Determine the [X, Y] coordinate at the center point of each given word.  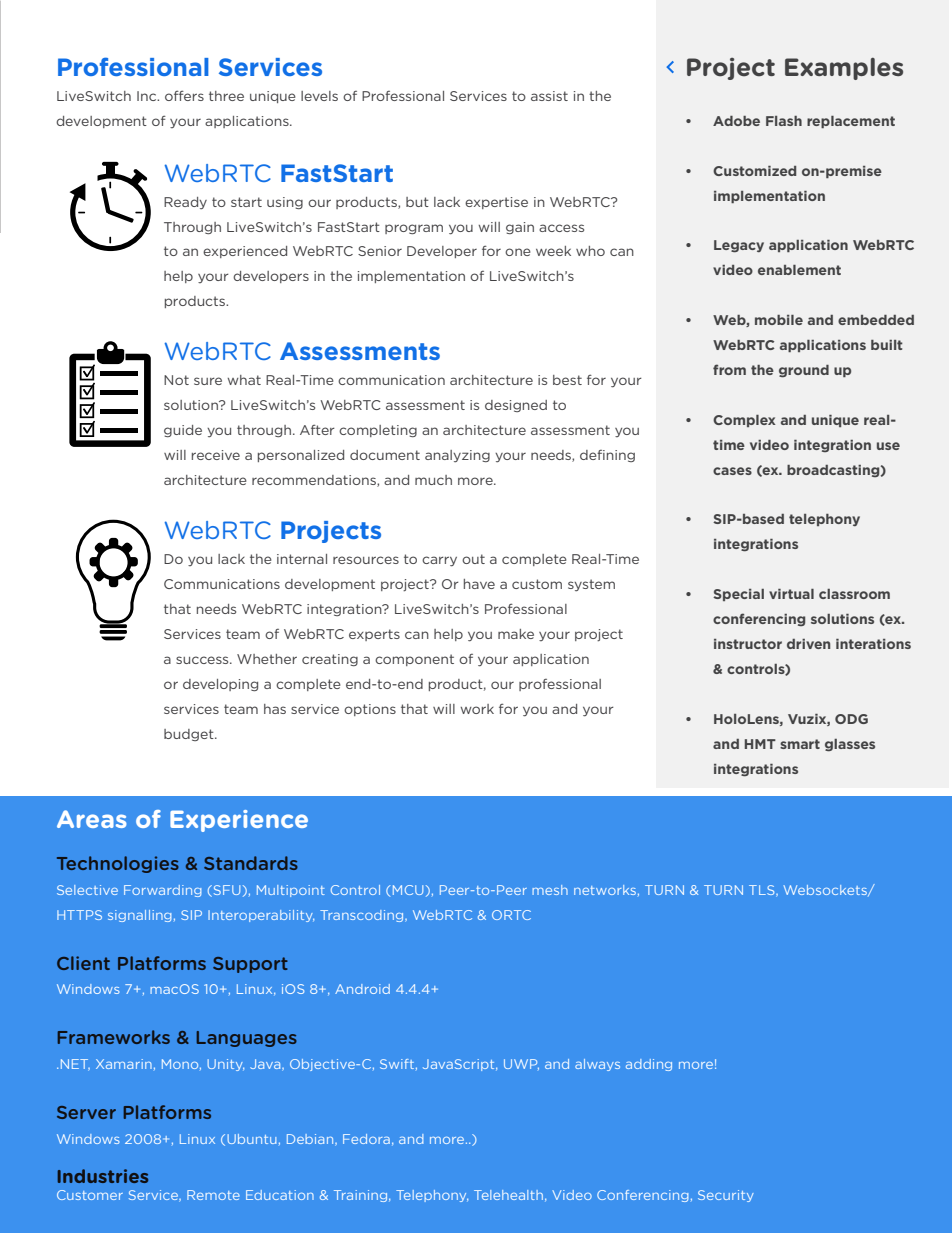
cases [732, 471]
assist [549, 96]
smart [800, 744]
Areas [91, 819]
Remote [213, 1195]
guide [183, 431]
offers [184, 95]
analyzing [457, 456]
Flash [784, 121]
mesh [550, 890]
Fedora [366, 1139]
